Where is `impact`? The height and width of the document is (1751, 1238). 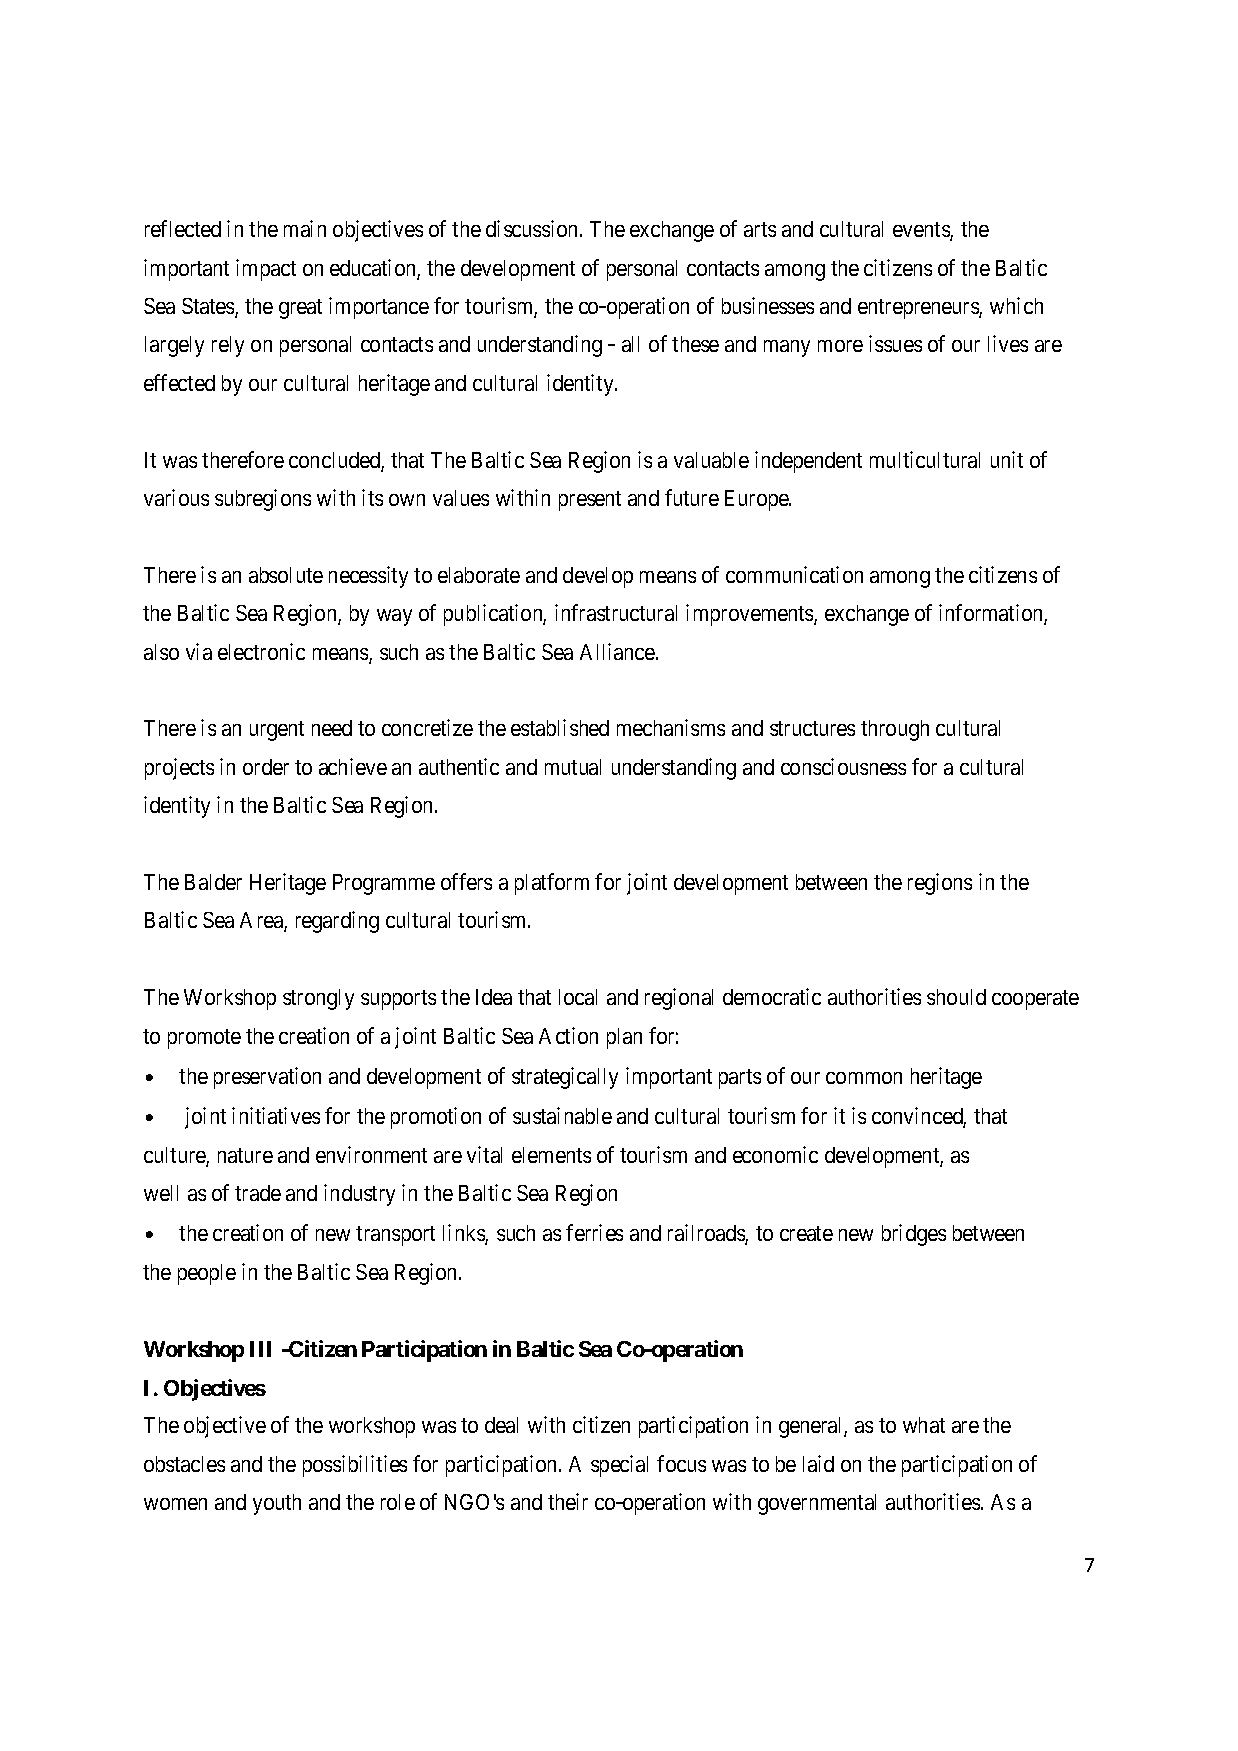
impact is located at coordinates (266, 270).
